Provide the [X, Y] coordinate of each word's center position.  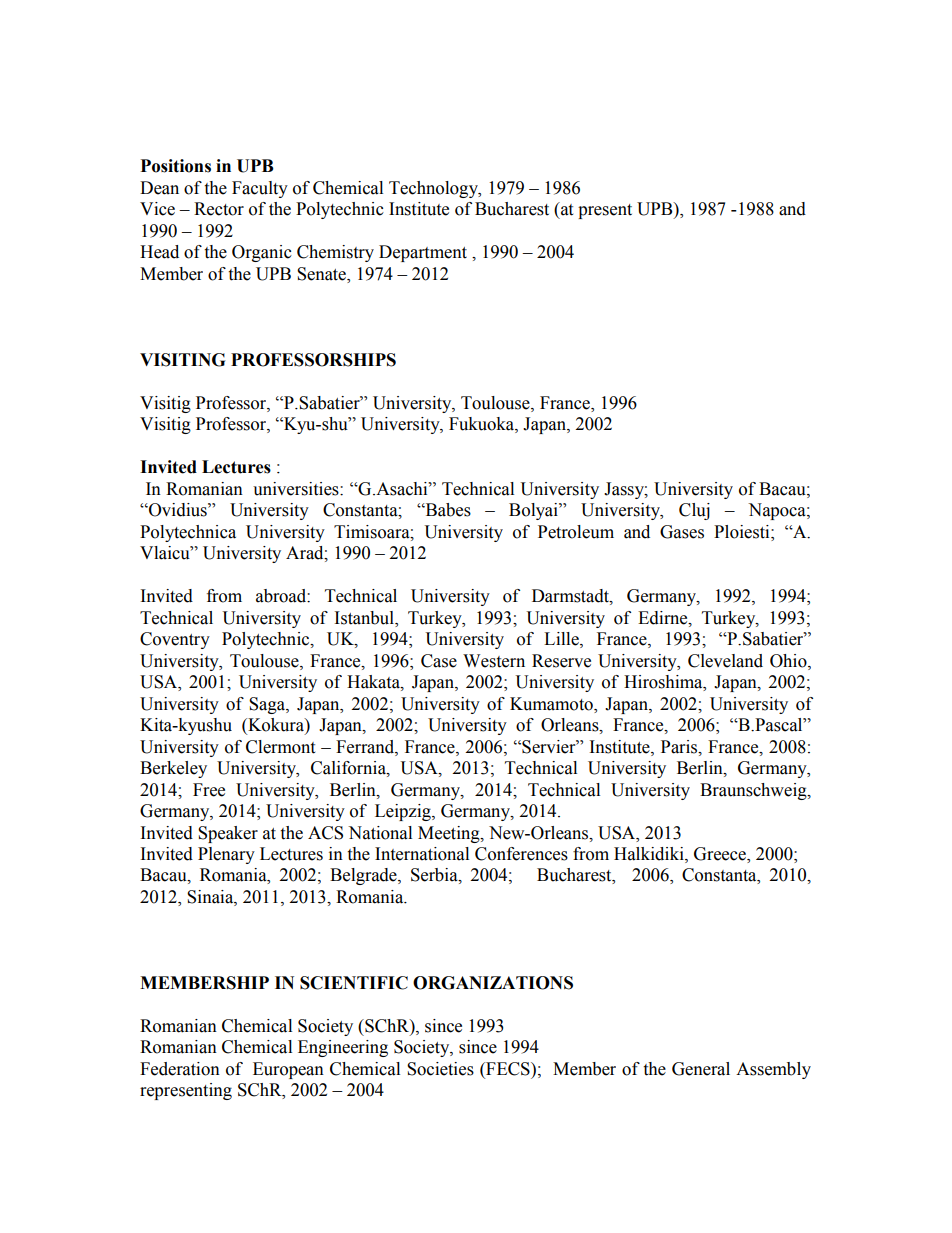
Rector [219, 209]
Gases [682, 532]
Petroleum [576, 532]
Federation [180, 1069]
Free [209, 790]
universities [297, 489]
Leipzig [404, 812]
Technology [434, 189]
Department [423, 253]
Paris [680, 747]
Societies [440, 1069]
